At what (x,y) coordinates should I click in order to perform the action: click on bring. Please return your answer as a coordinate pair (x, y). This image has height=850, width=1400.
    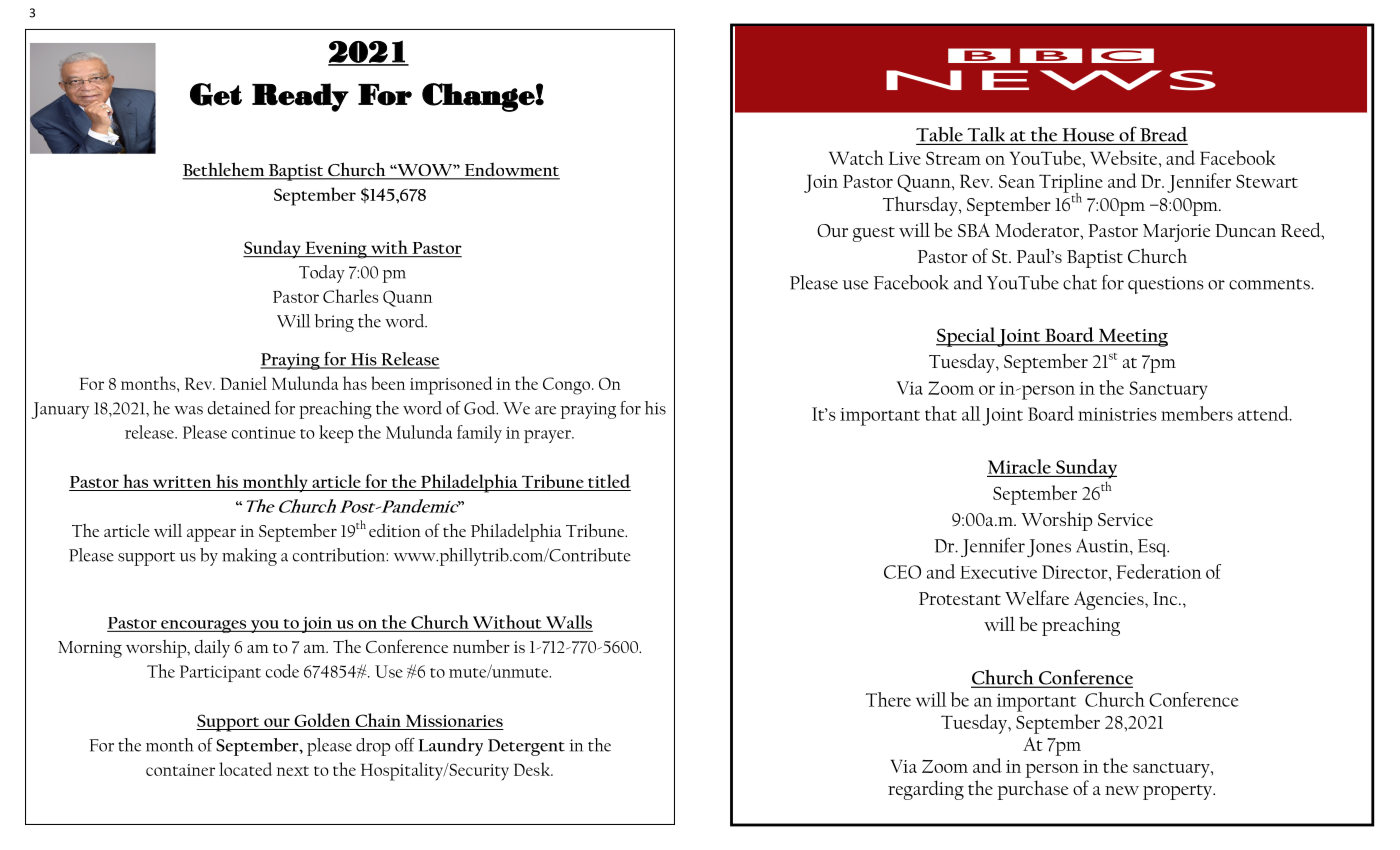
    Looking at the image, I should click on (334, 323).
